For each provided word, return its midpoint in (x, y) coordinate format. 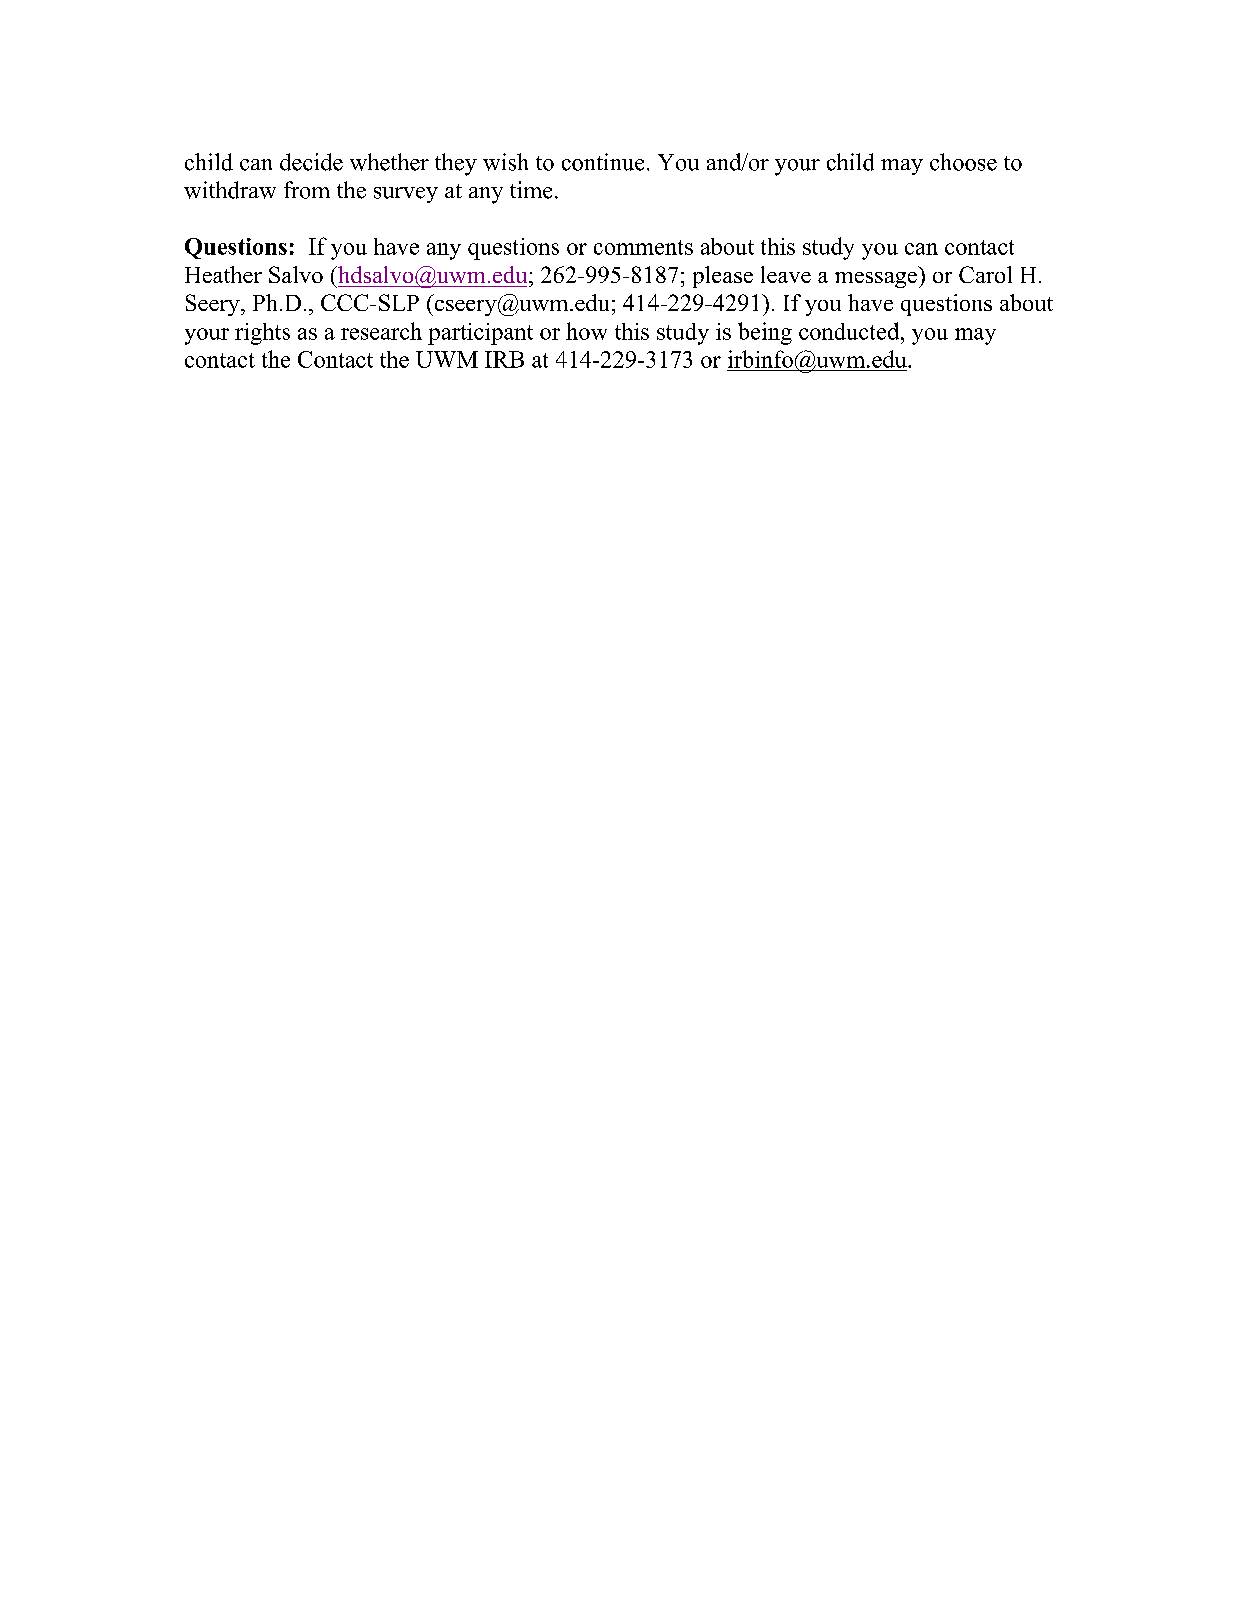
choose (963, 162)
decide (311, 162)
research (381, 331)
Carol (985, 274)
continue (603, 162)
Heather (223, 274)
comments (643, 247)
